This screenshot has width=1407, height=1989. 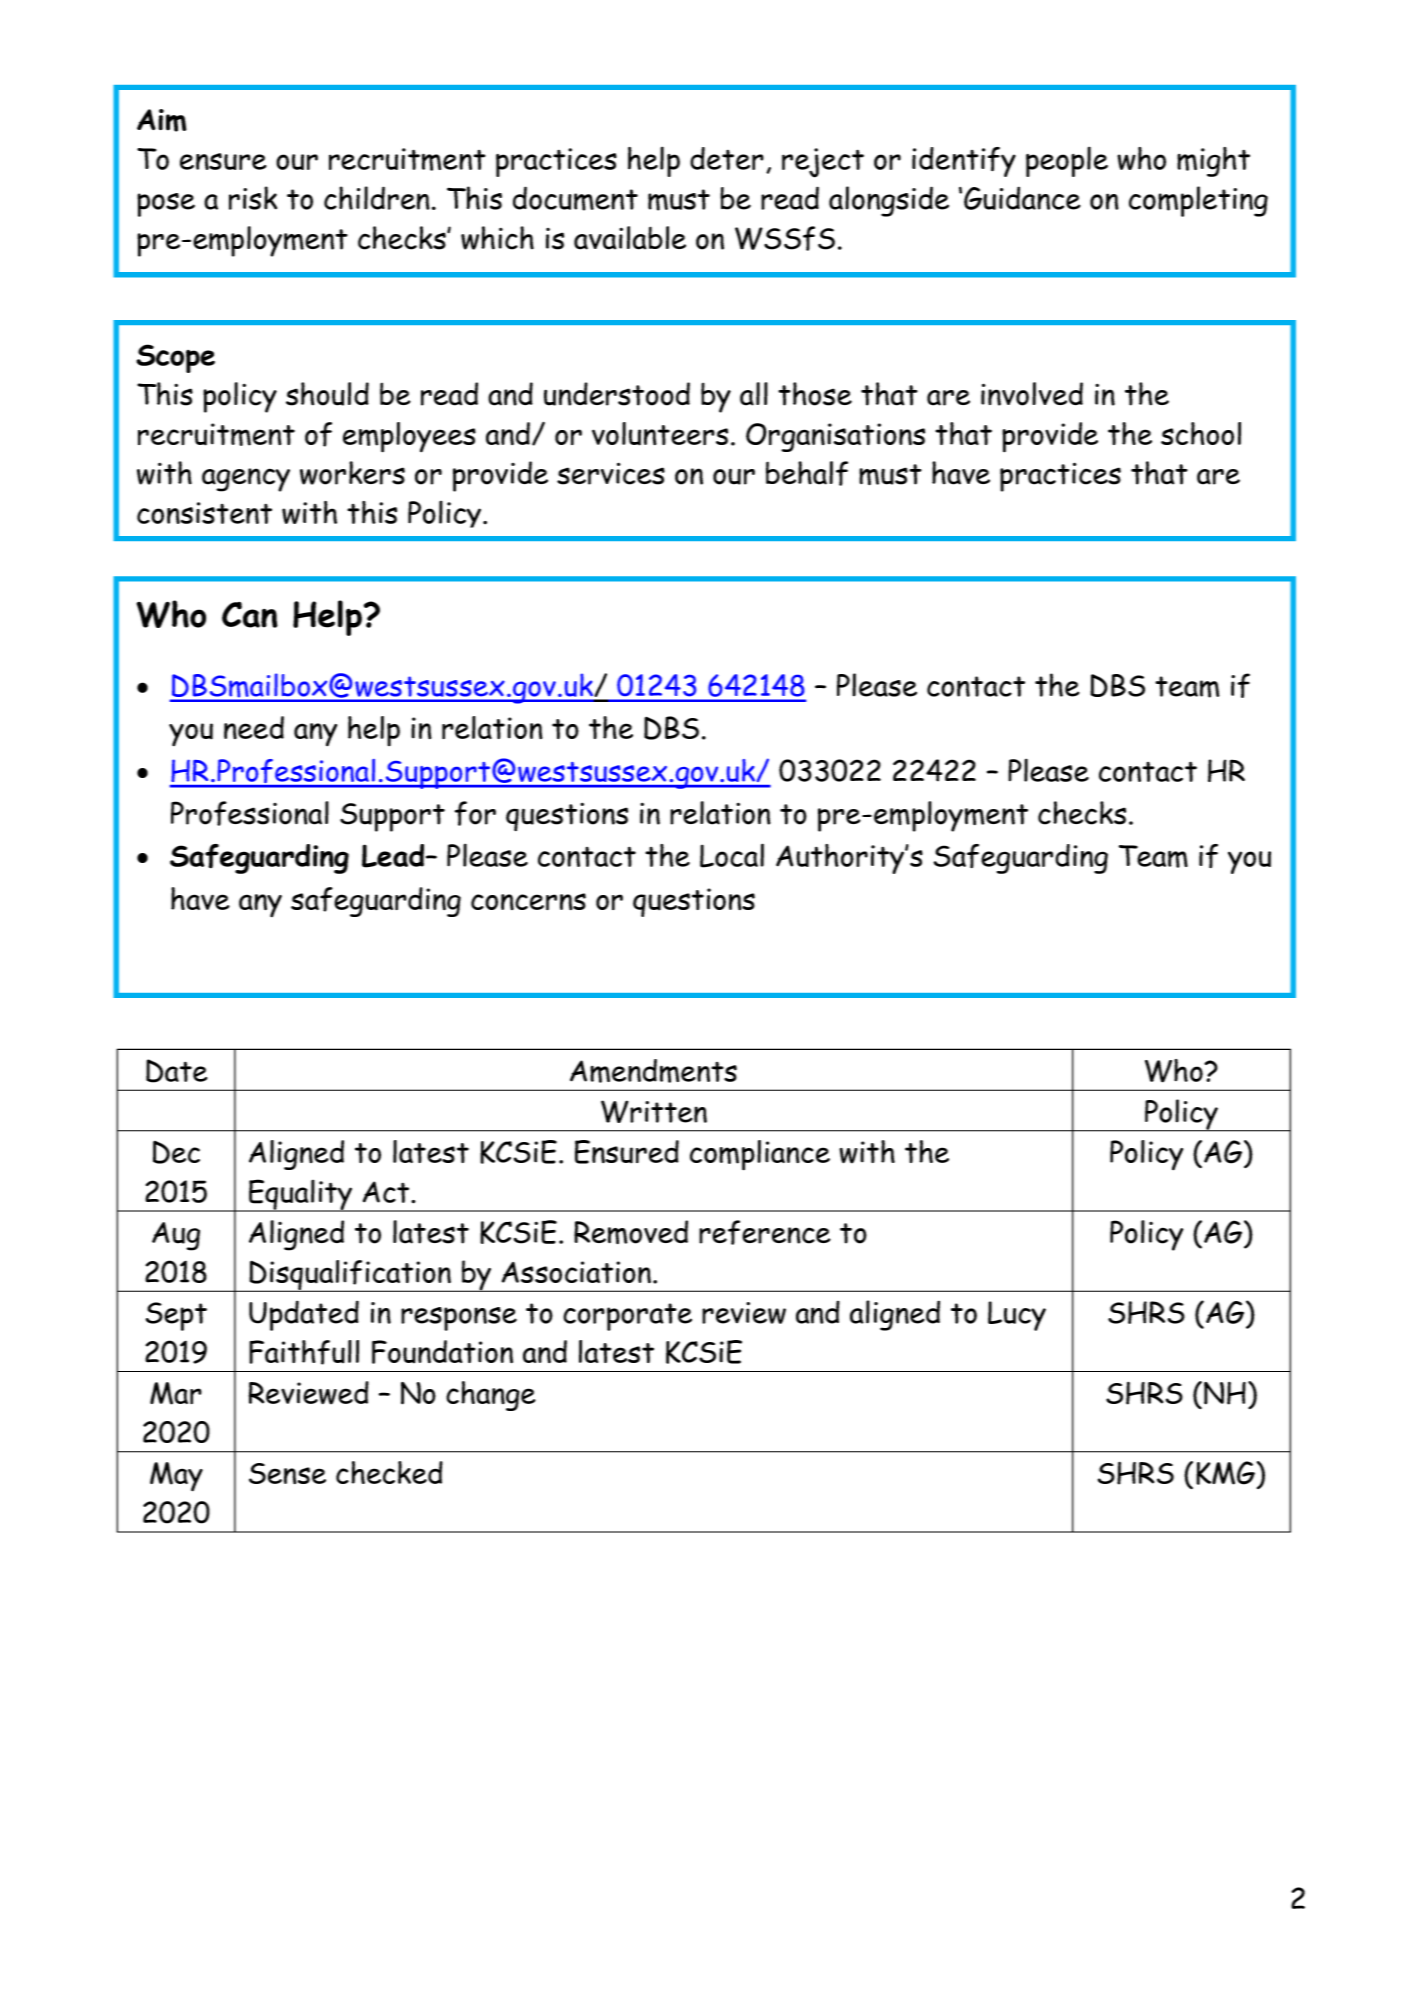 What do you see at coordinates (253, 198) in the screenshot?
I see `risk` at bounding box center [253, 198].
